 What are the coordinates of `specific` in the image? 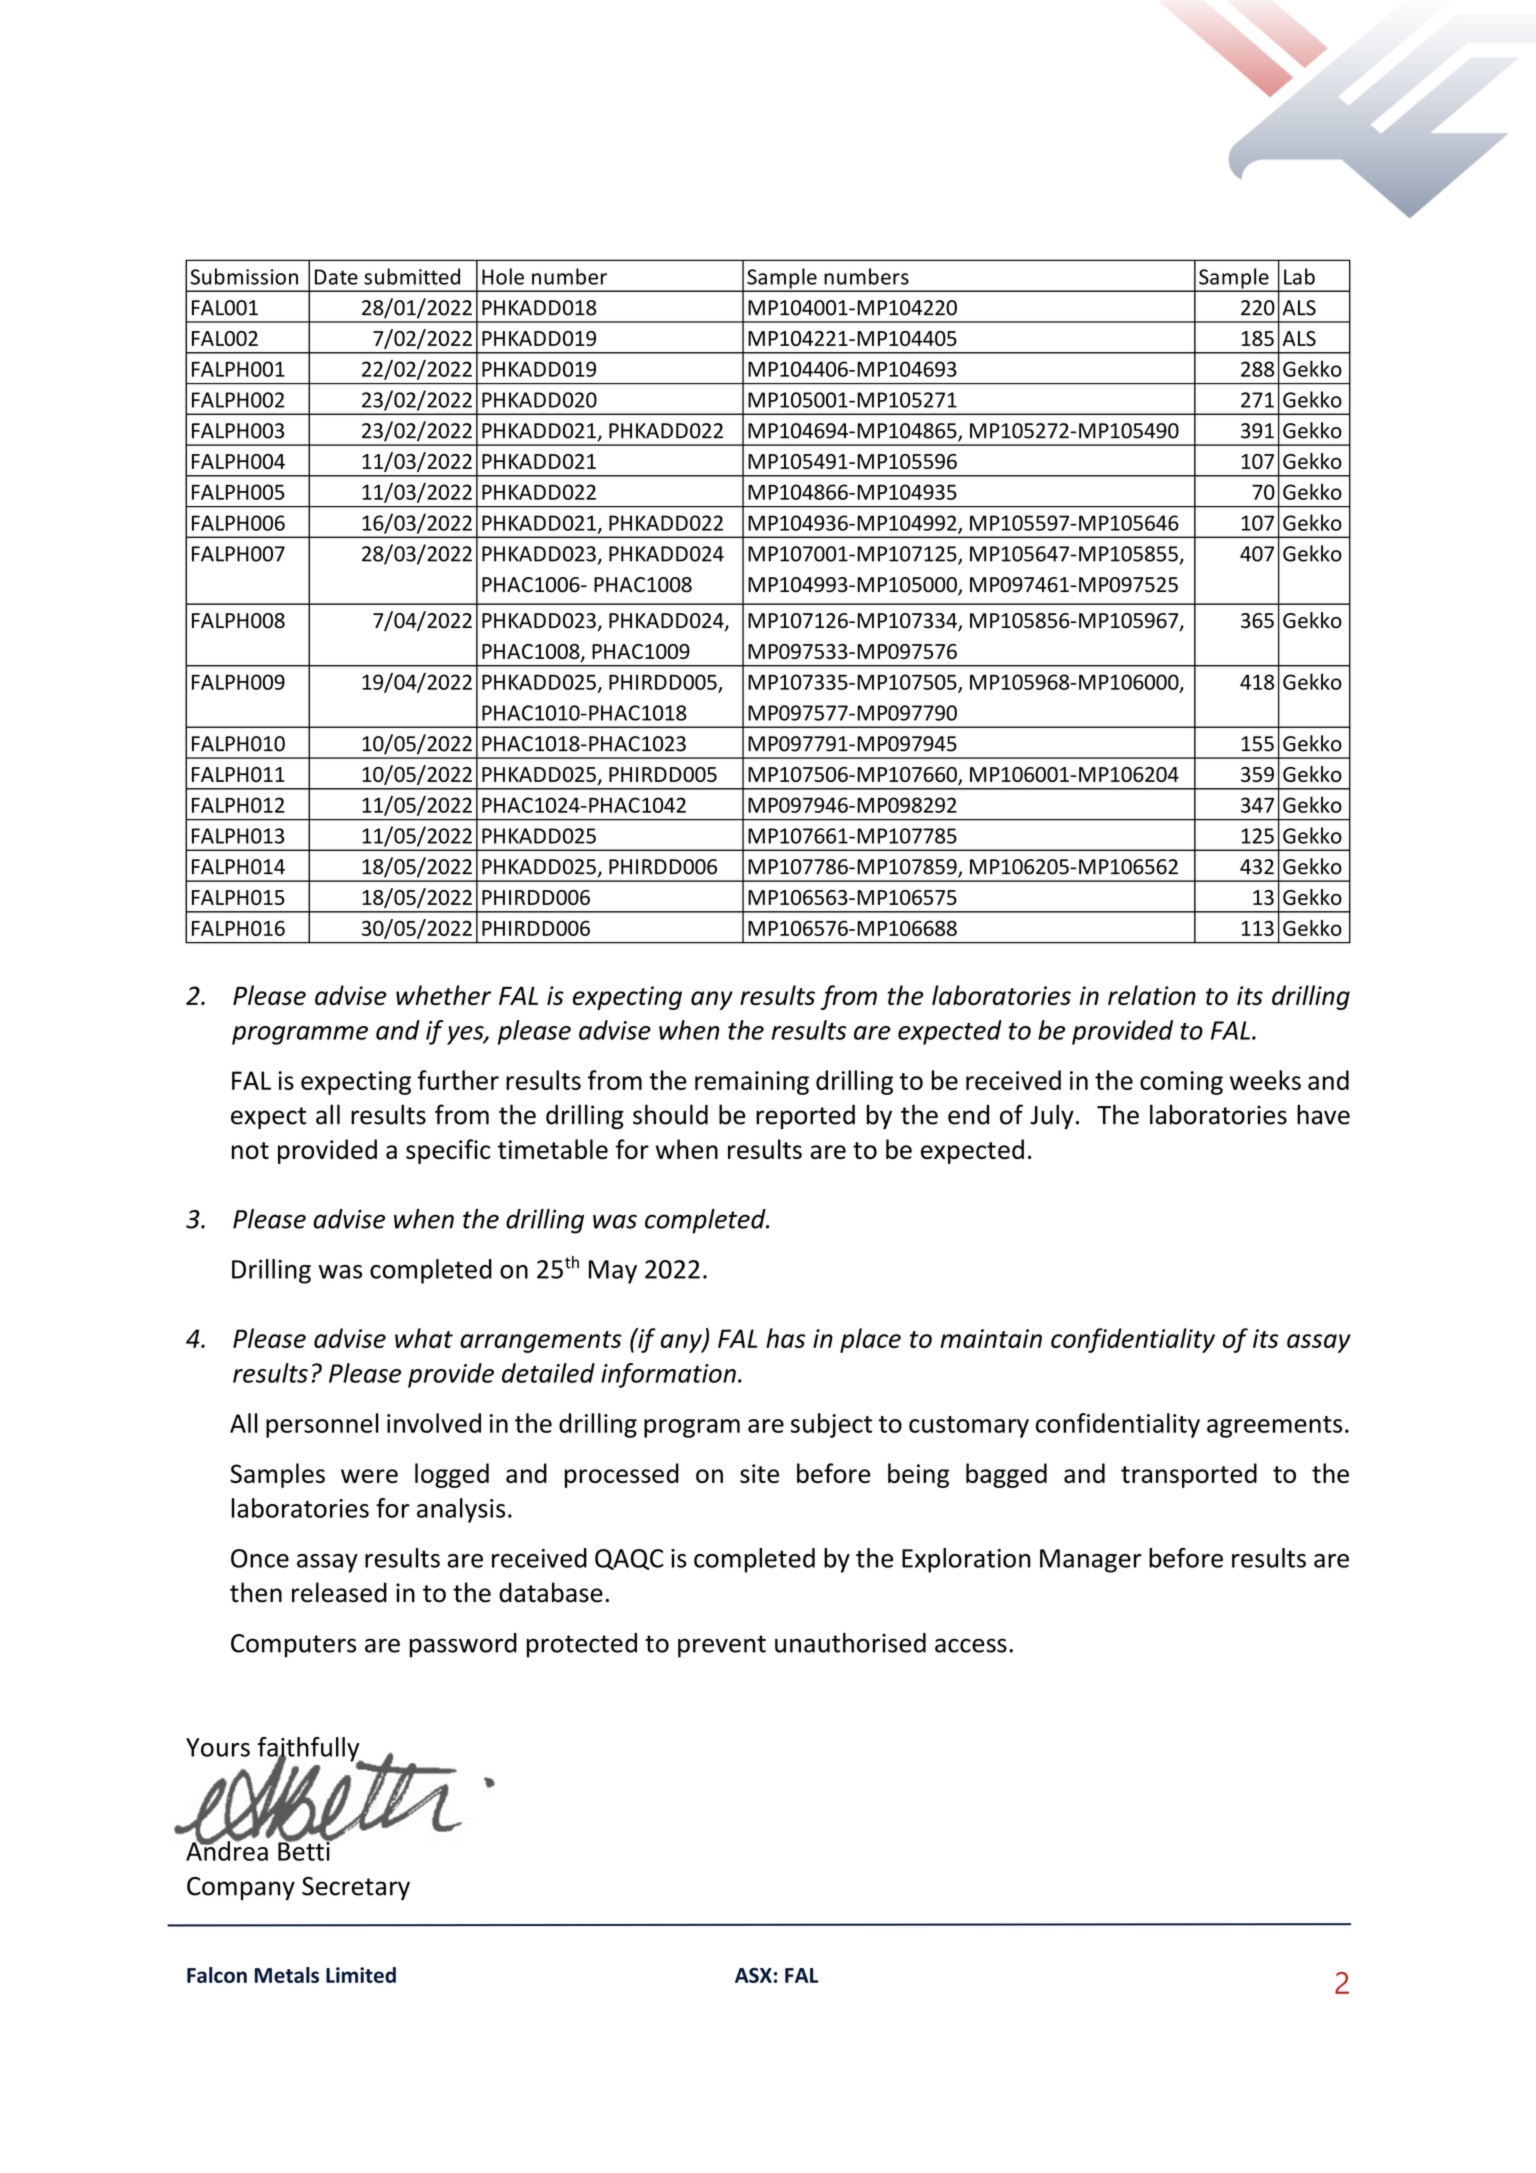 It's located at (448, 1151).
